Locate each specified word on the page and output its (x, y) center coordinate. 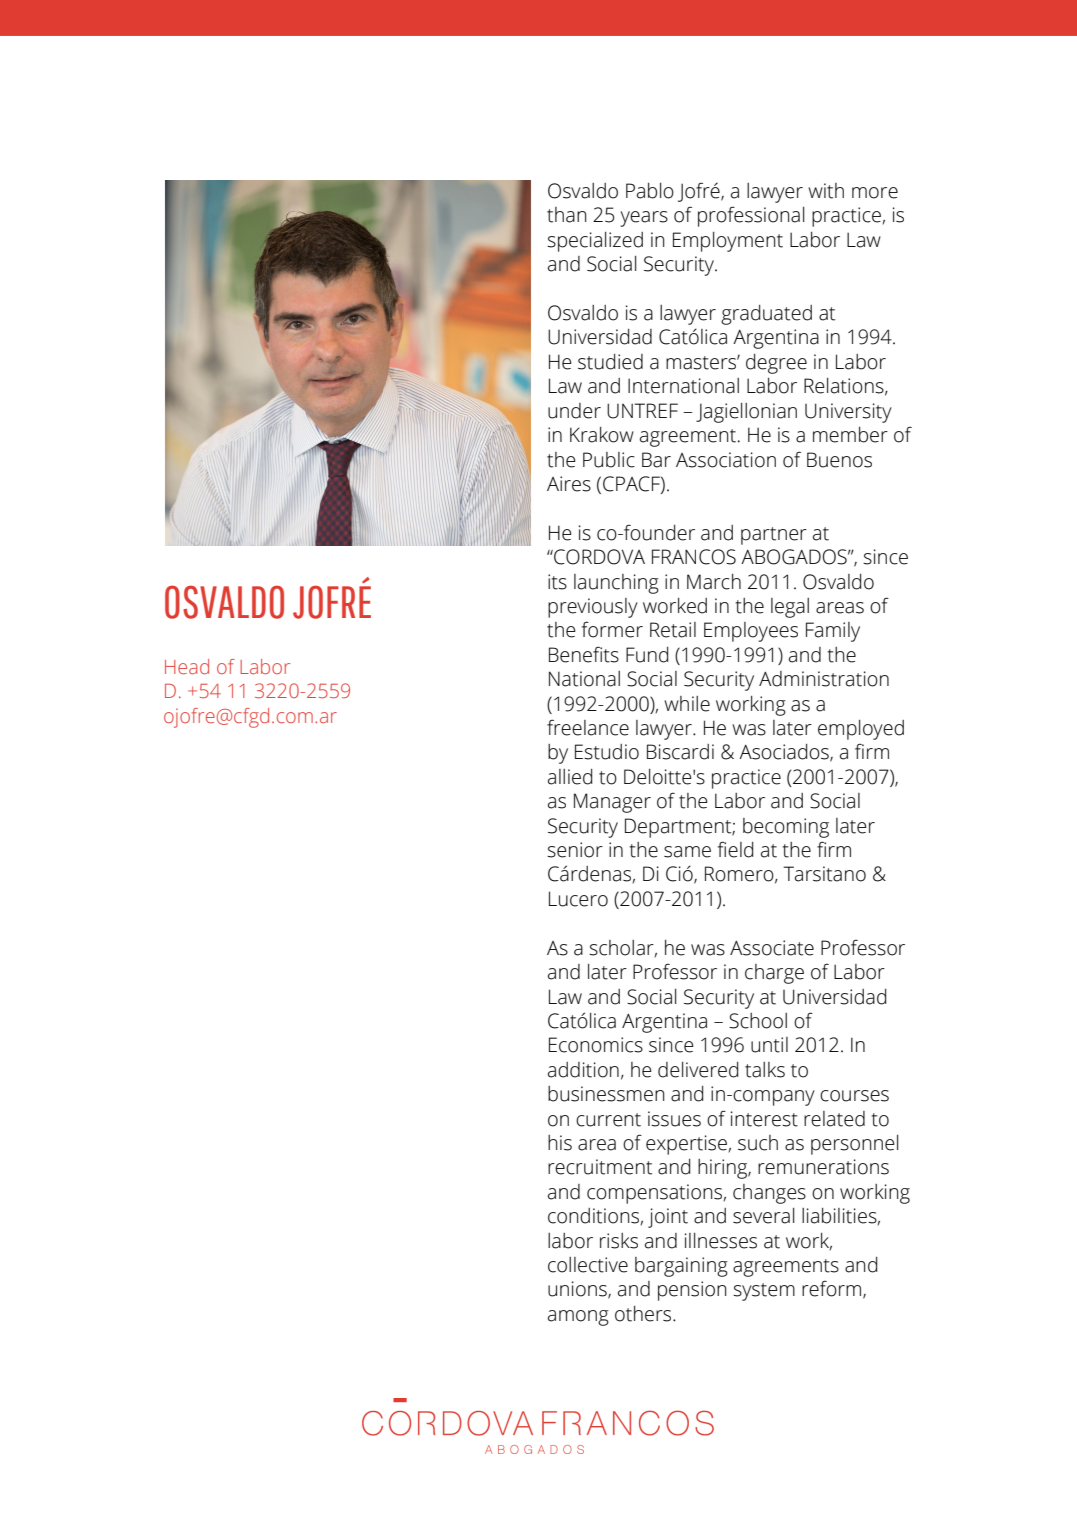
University (848, 413)
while (687, 704)
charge (774, 974)
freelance (588, 727)
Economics (596, 1045)
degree (776, 364)
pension (692, 1291)
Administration (824, 679)
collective (588, 1265)
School (758, 1021)
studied (610, 362)
